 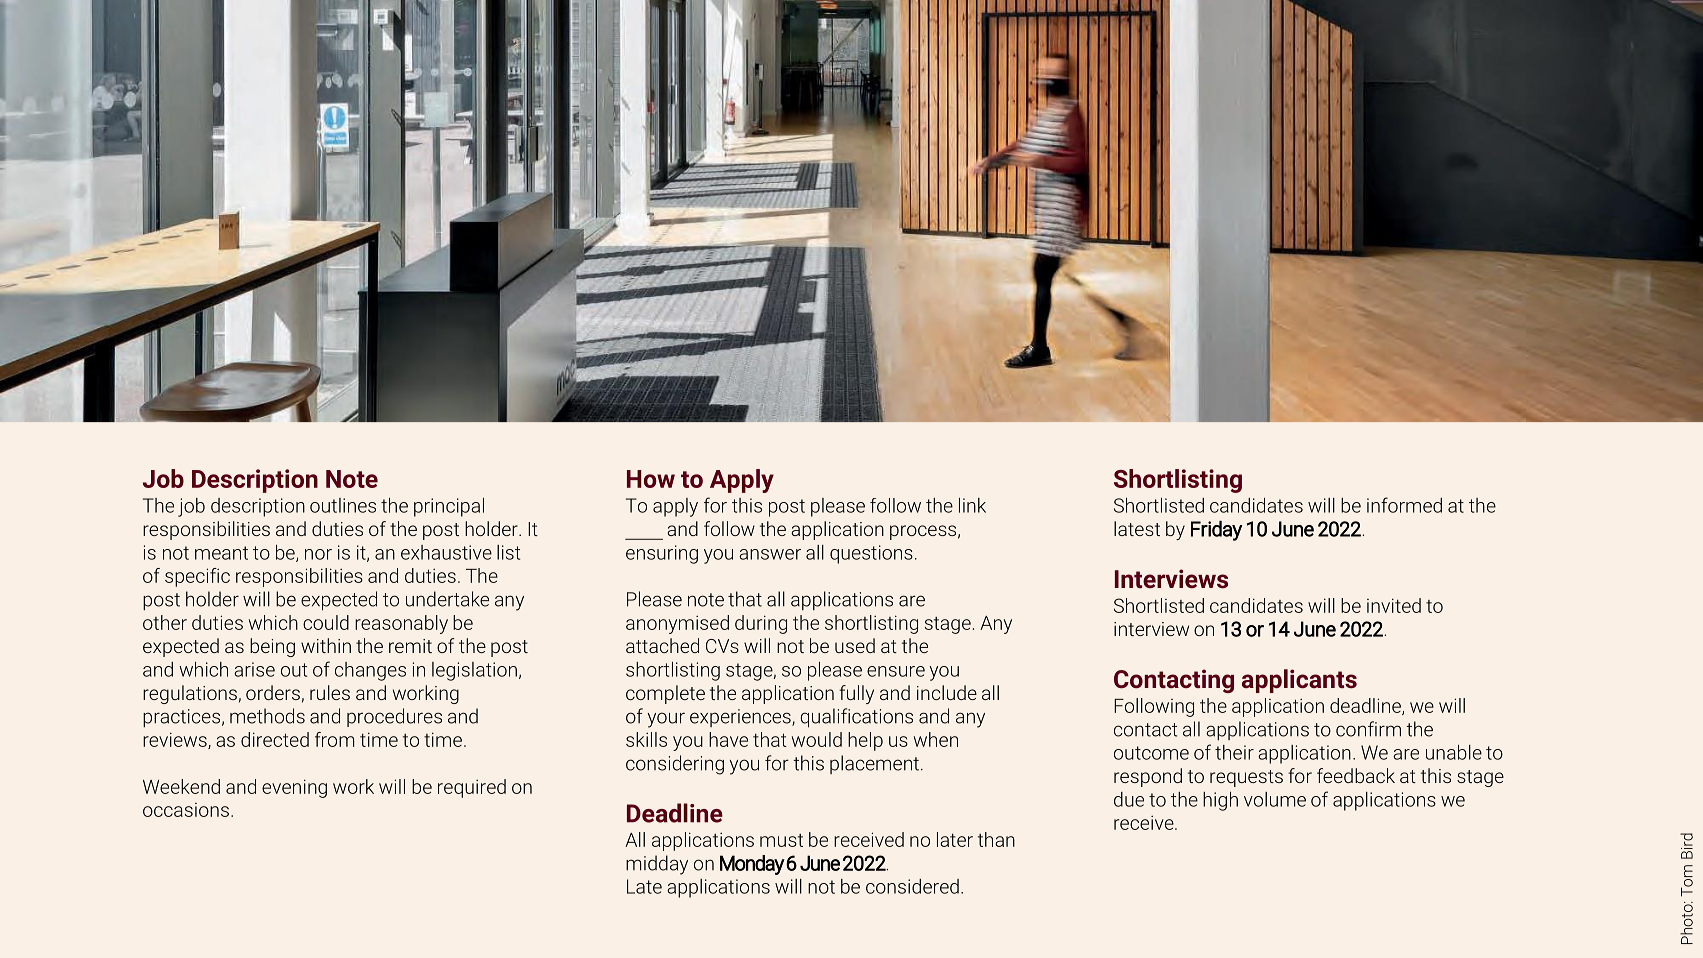 I want to click on applicants, so click(x=1299, y=681).
